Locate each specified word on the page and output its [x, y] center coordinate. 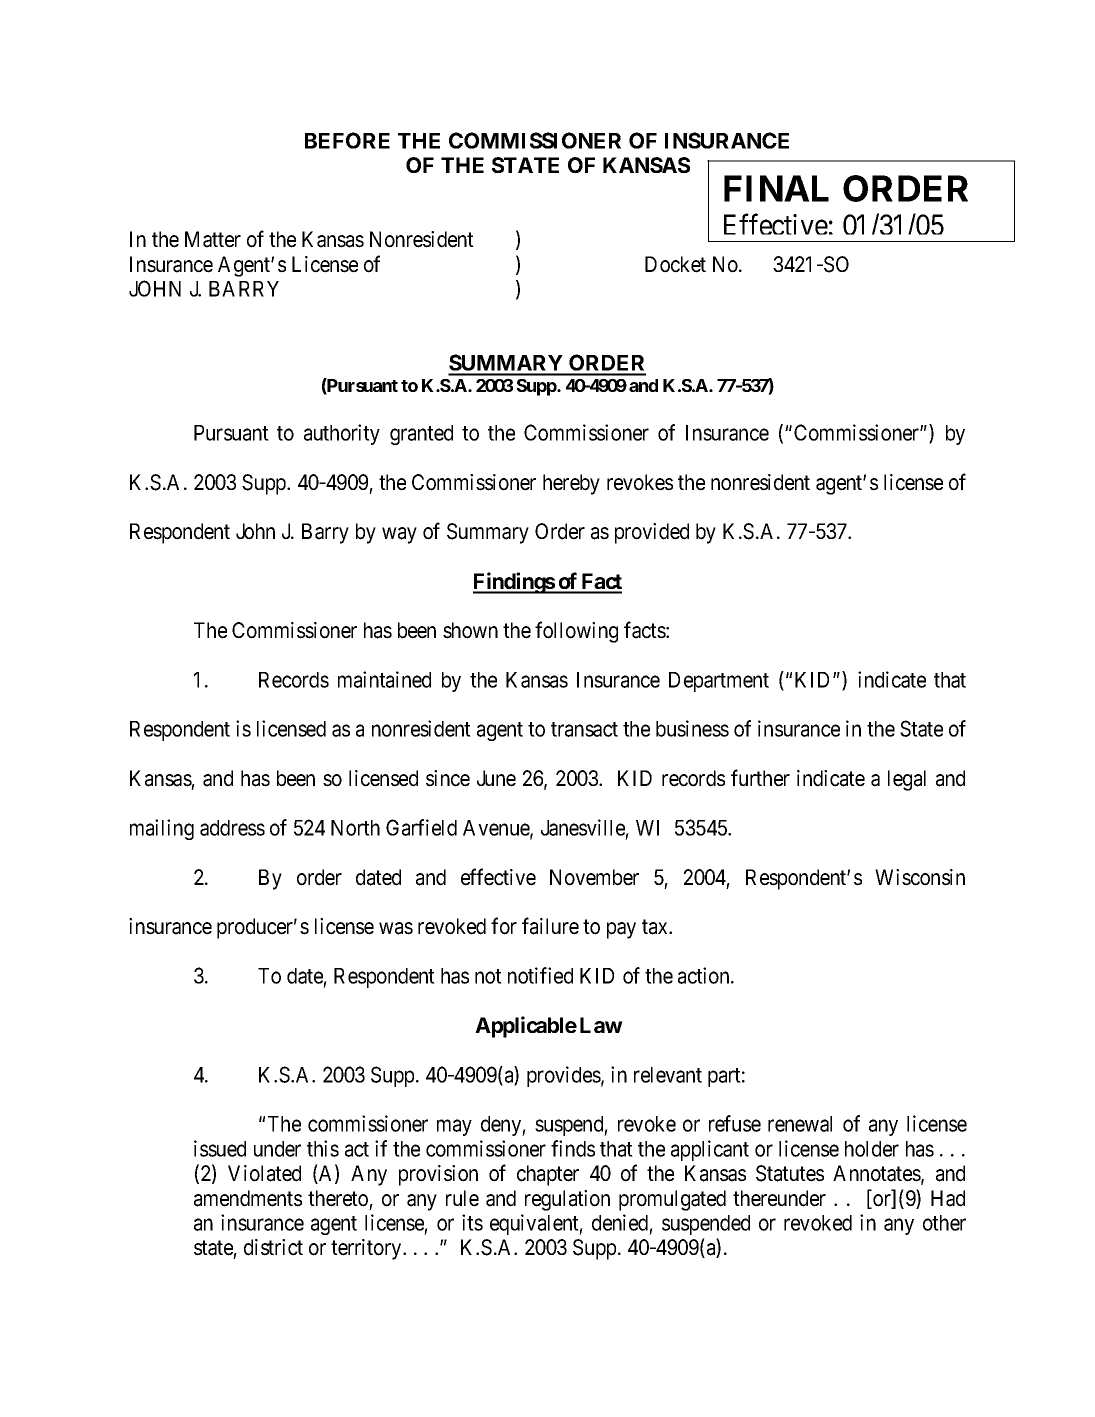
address [232, 828]
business [692, 728]
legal [907, 780]
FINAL [776, 188]
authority [342, 434]
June [496, 778]
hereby [571, 484]
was [396, 928]
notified [540, 975]
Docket [675, 264]
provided [652, 533]
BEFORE [347, 140]
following [576, 632]
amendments [248, 1198]
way [399, 535]
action [705, 975]
